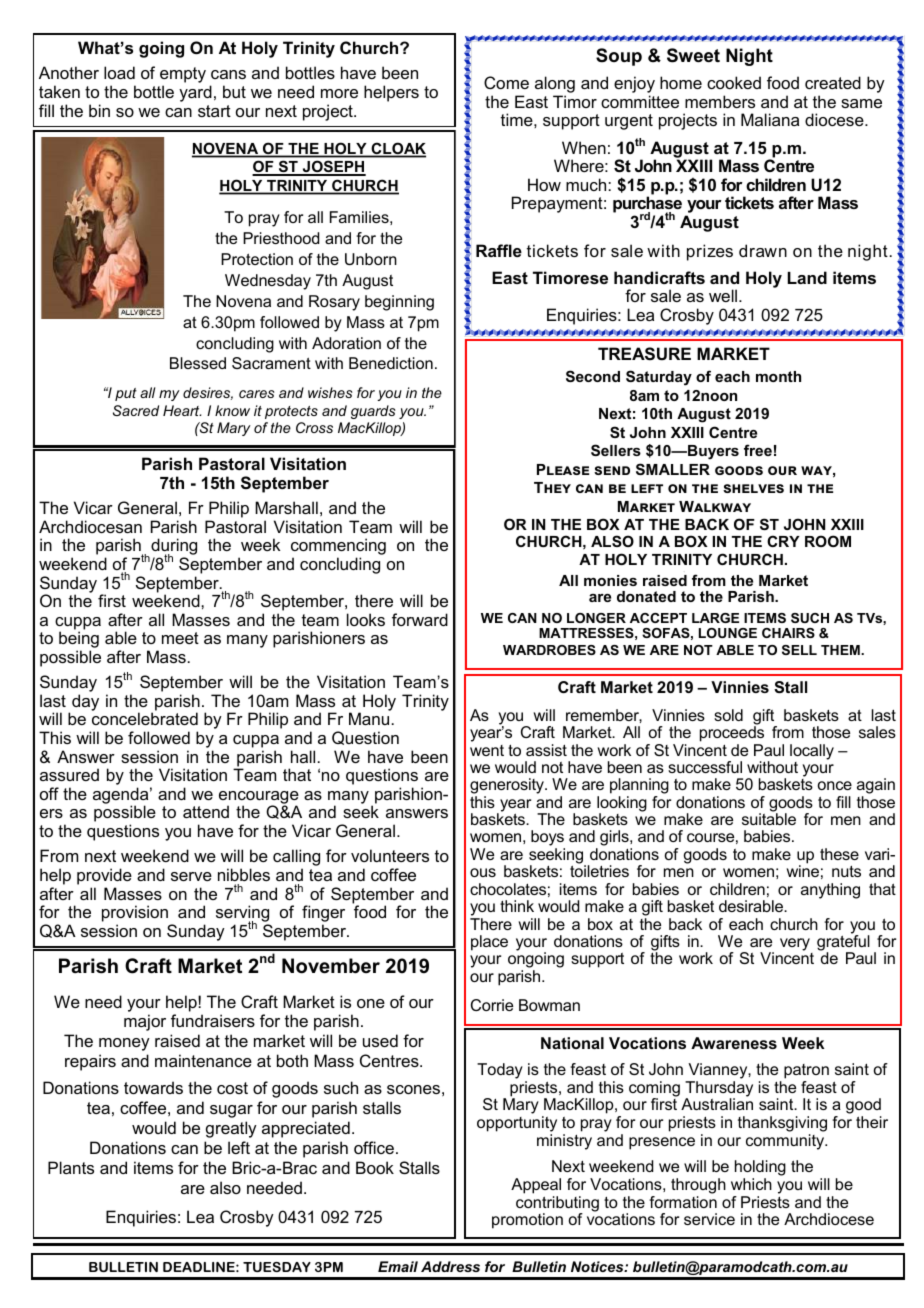 This screenshot has width=924, height=1308. Describe the element at coordinates (180, 638) in the screenshot. I see `meet` at that location.
